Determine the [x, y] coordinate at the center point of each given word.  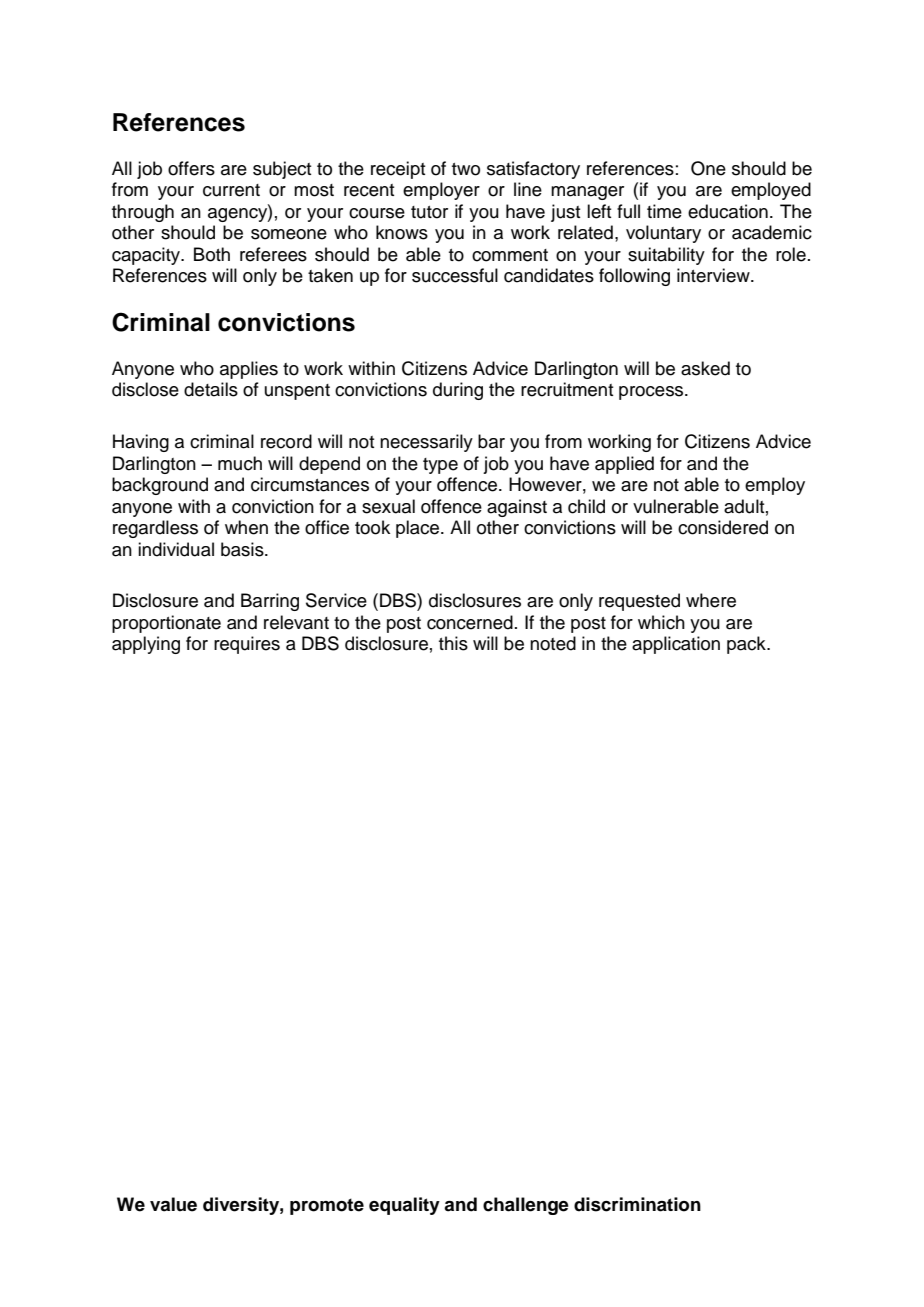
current [231, 190]
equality [404, 1206]
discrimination [637, 1204]
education [728, 211]
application [676, 645]
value [173, 1204]
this [453, 643]
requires [247, 645]
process [652, 393]
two [466, 169]
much [240, 463]
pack [747, 645]
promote [327, 1206]
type [440, 466]
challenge [526, 1206]
